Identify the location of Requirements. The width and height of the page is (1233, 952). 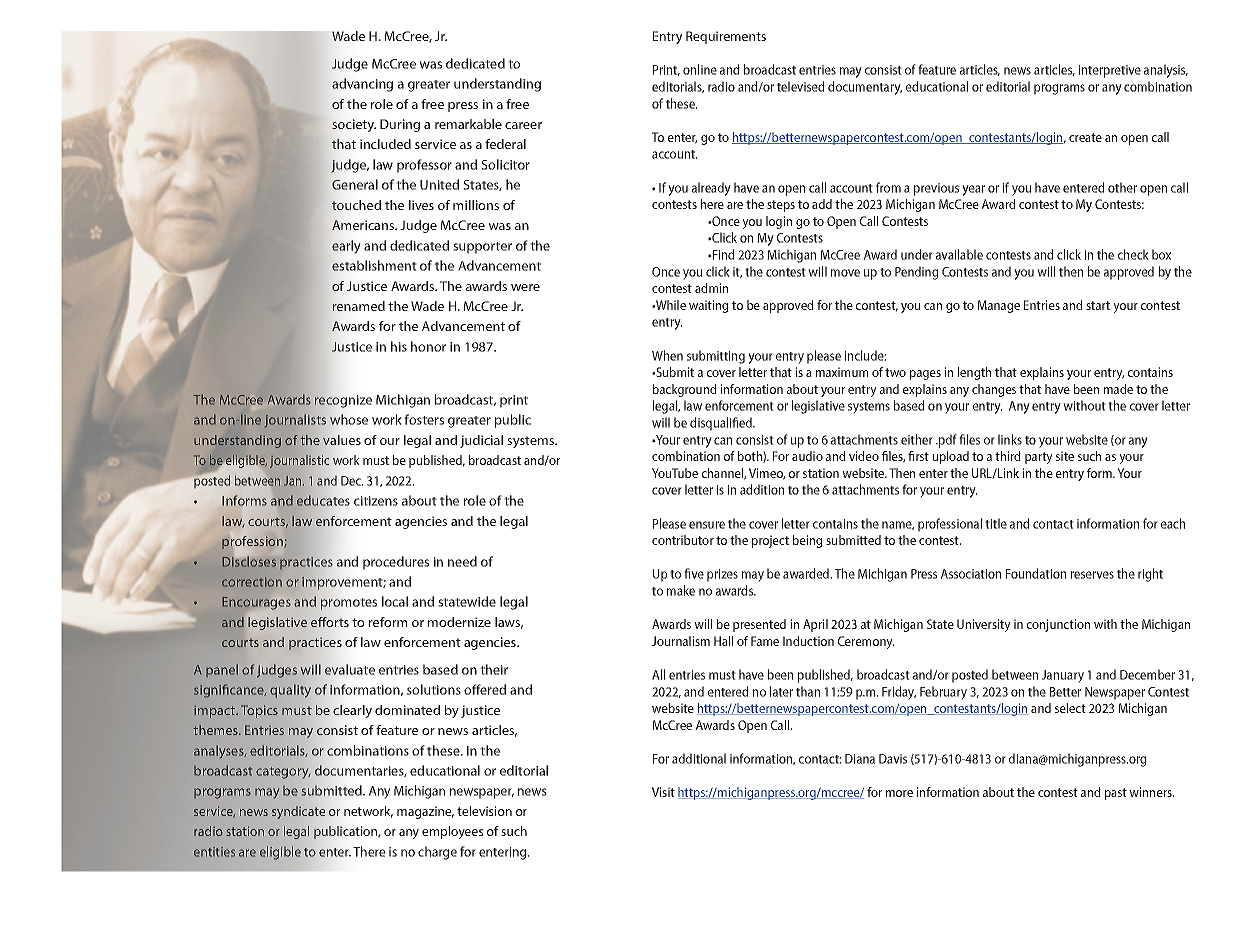
(726, 37).
